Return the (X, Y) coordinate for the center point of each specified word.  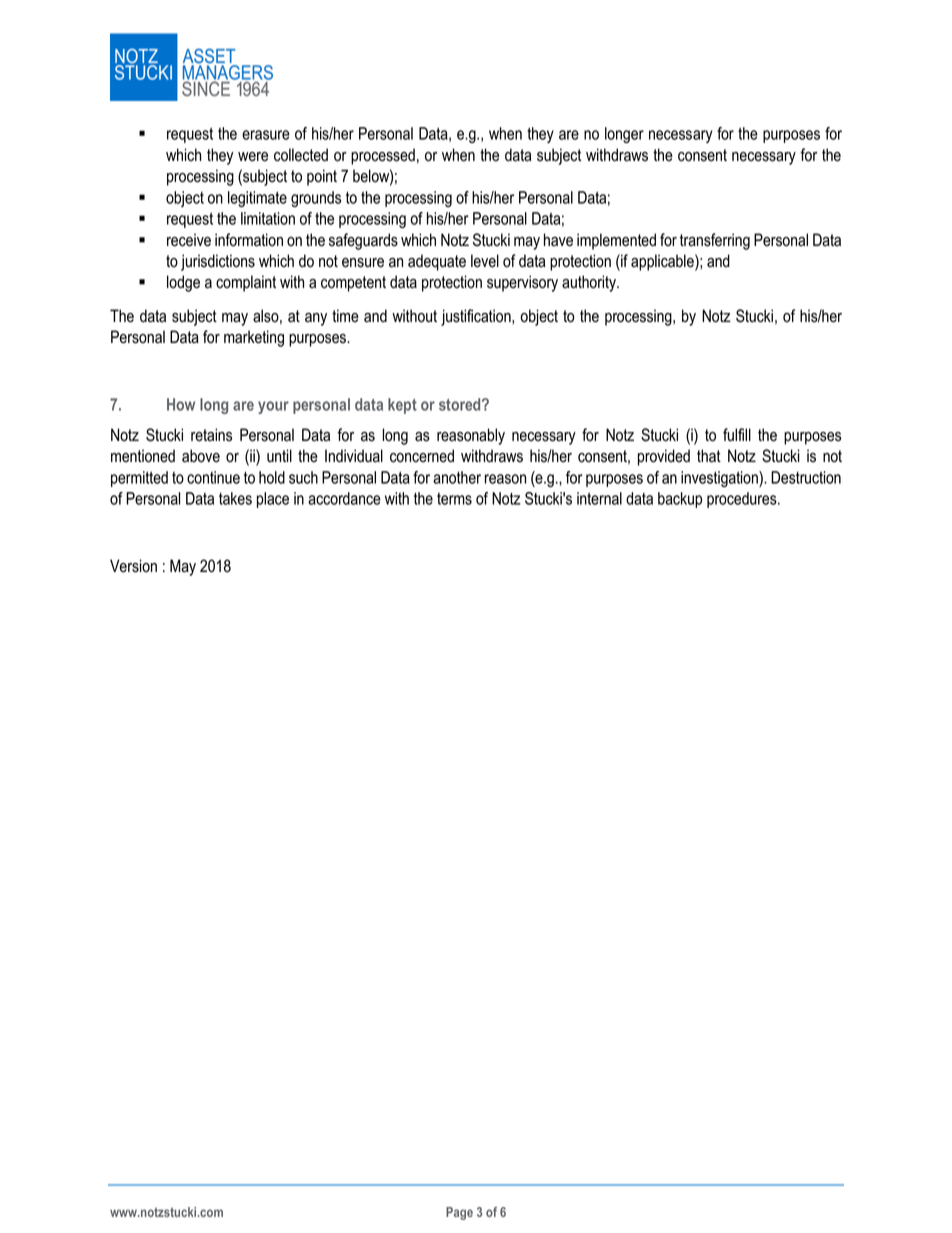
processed (383, 156)
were (253, 157)
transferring (715, 241)
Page (459, 1213)
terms (454, 499)
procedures (743, 500)
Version (133, 566)
